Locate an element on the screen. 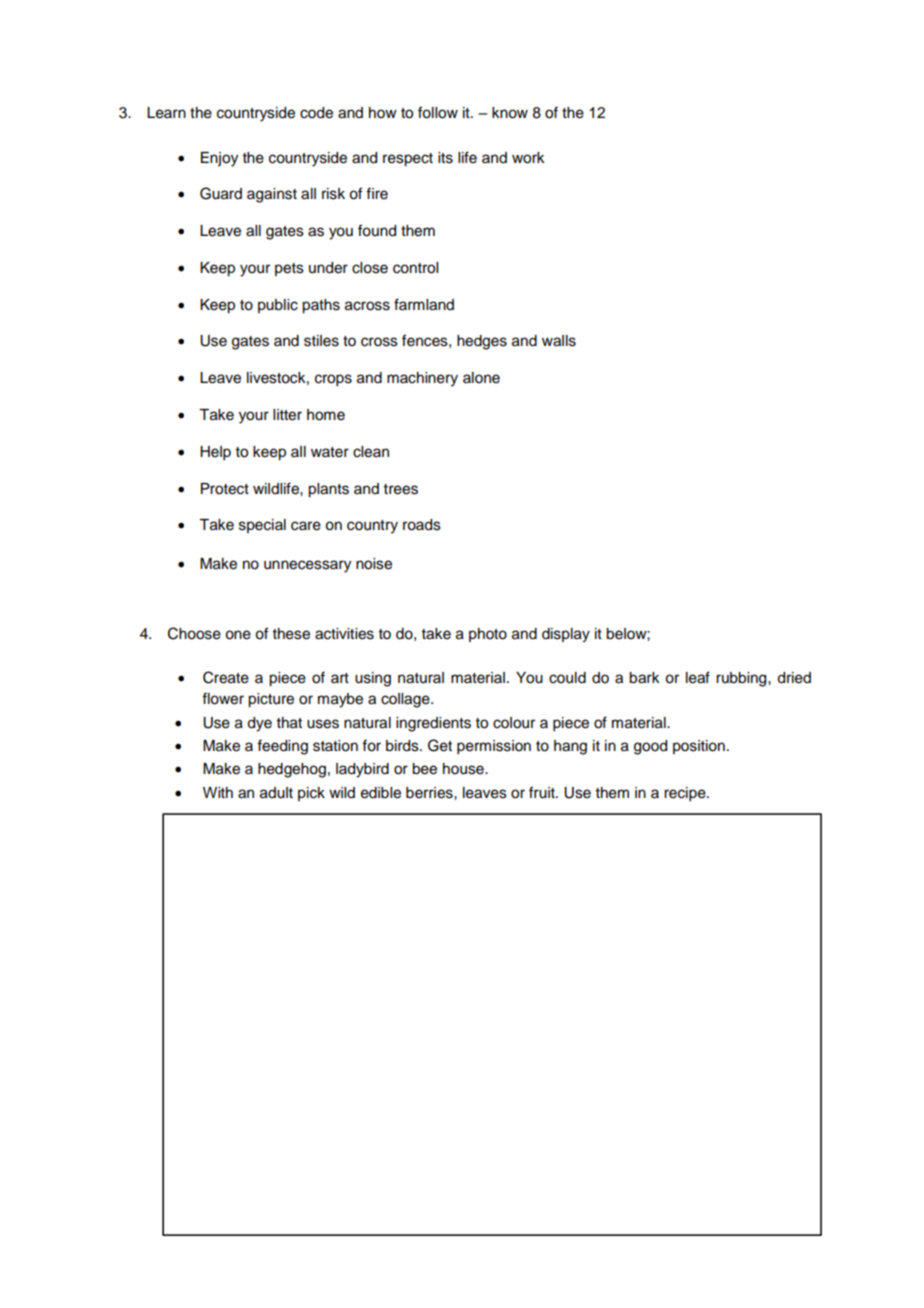  know is located at coordinates (510, 113).
